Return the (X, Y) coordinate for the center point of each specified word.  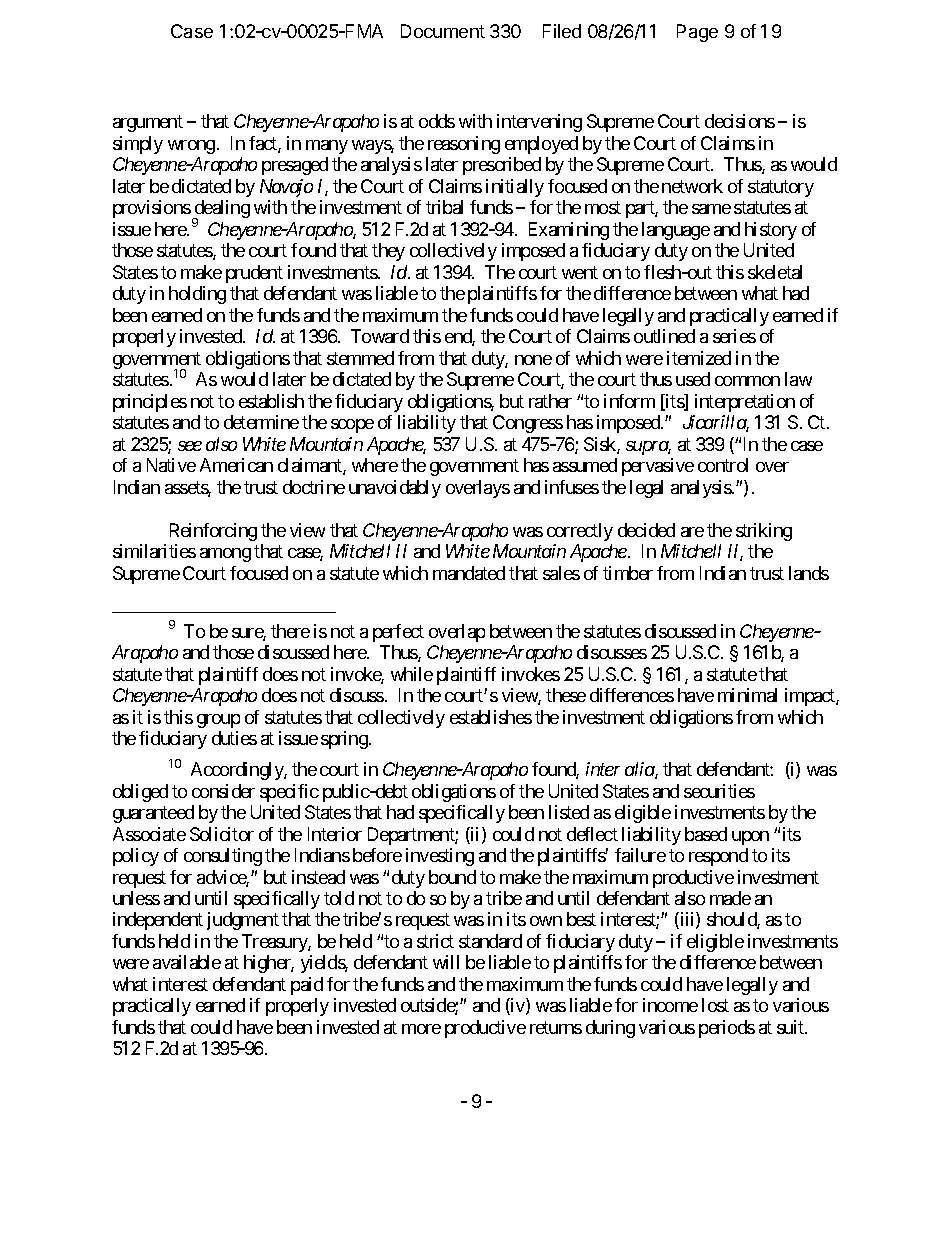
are (692, 532)
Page (697, 33)
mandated (469, 573)
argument (148, 124)
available (187, 962)
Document (443, 31)
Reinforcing (213, 532)
